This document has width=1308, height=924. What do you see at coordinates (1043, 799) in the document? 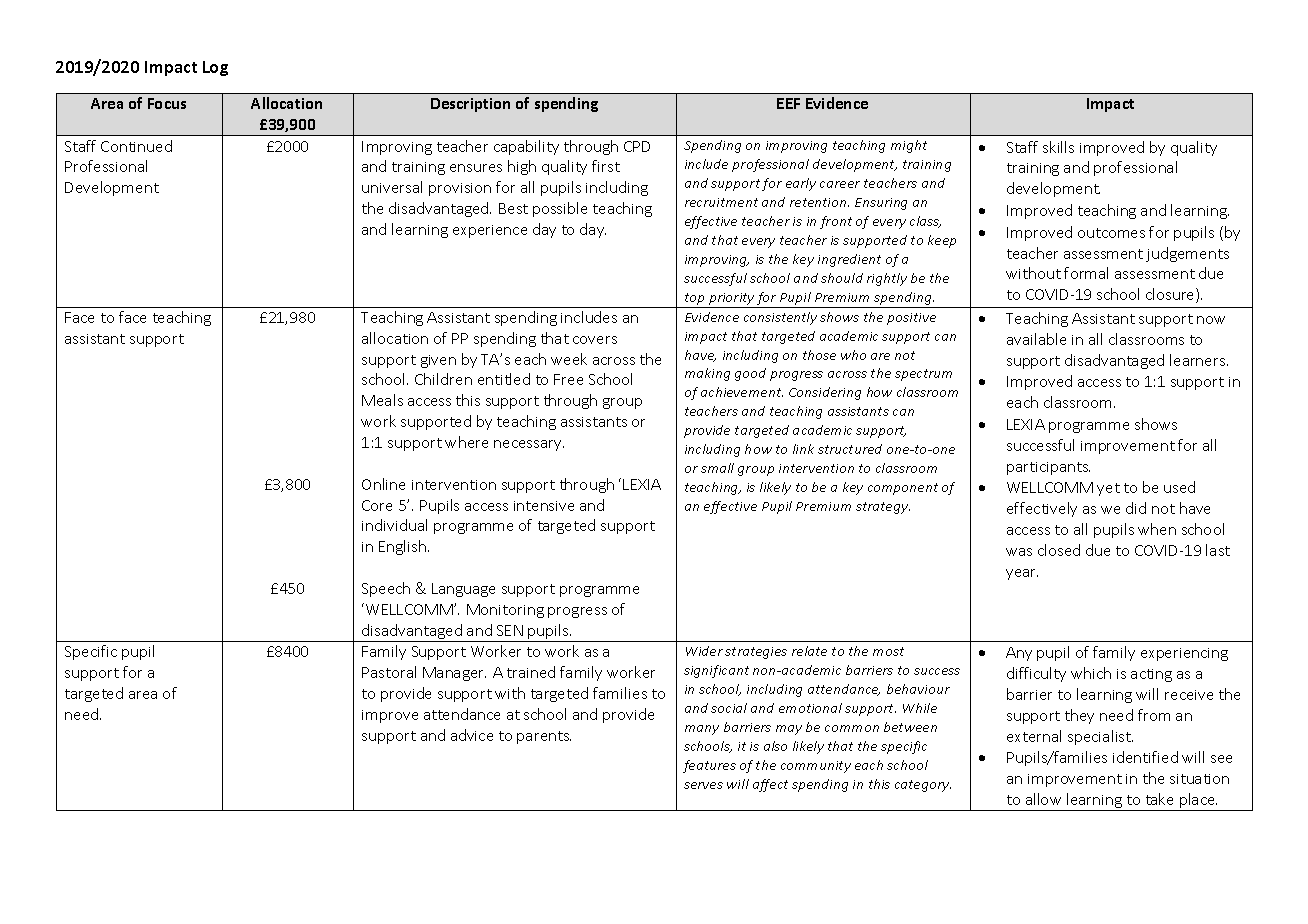
I see `allow` at bounding box center [1043, 799].
